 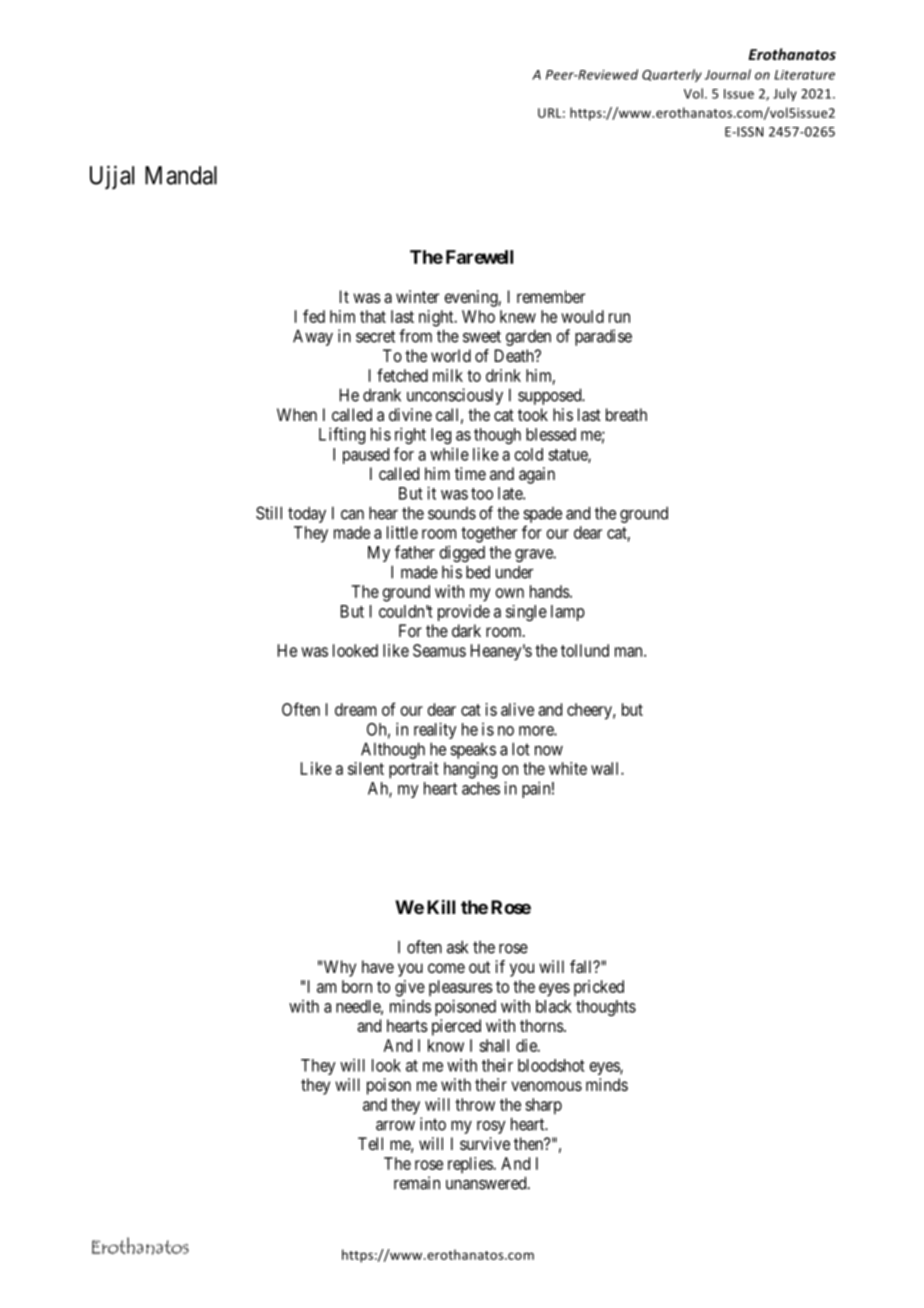 I want to click on sharp, so click(x=543, y=1106).
